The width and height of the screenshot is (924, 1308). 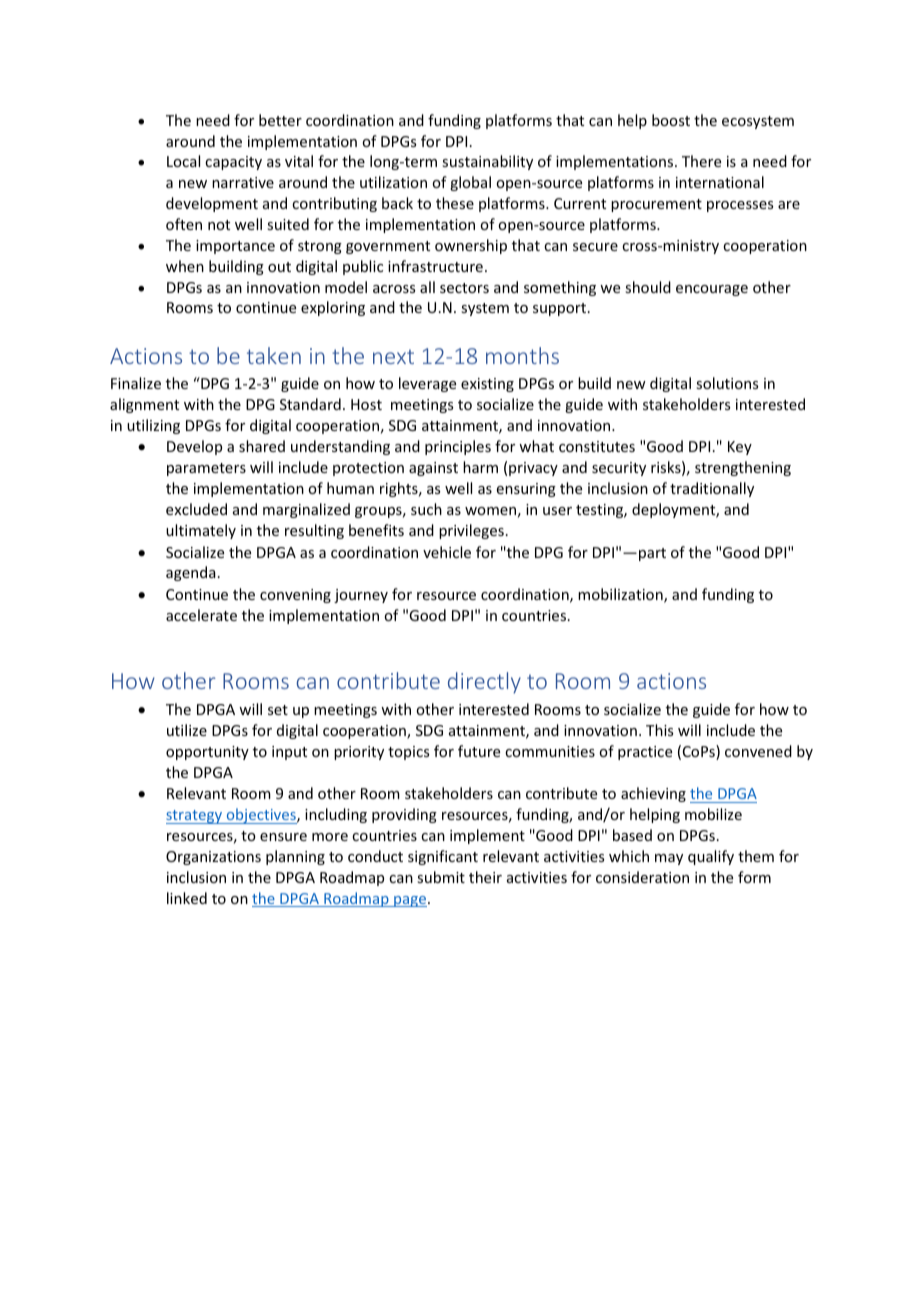 What do you see at coordinates (233, 163) in the screenshot?
I see `capacity` at bounding box center [233, 163].
